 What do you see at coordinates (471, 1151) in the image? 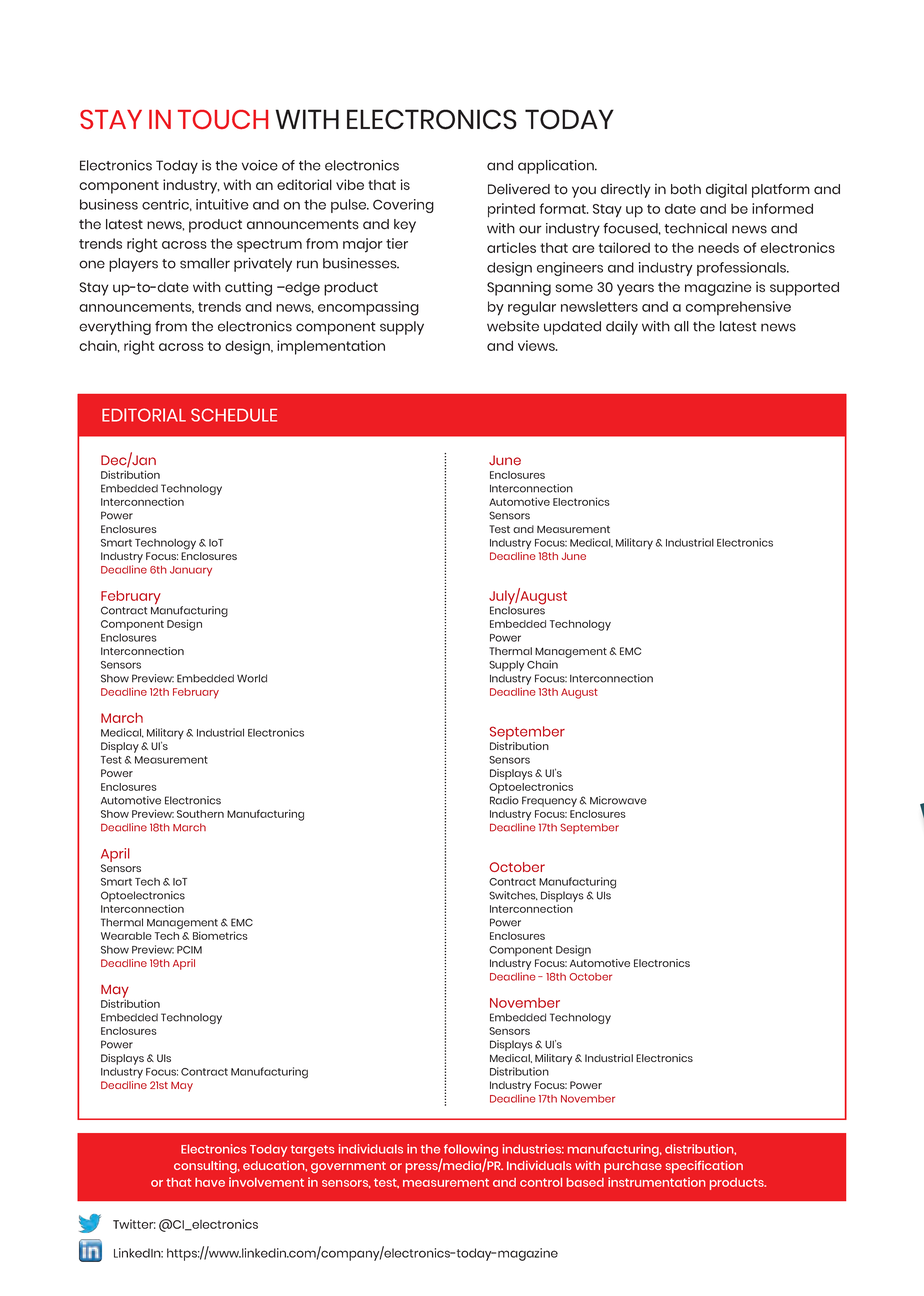
I see `following` at bounding box center [471, 1151].
